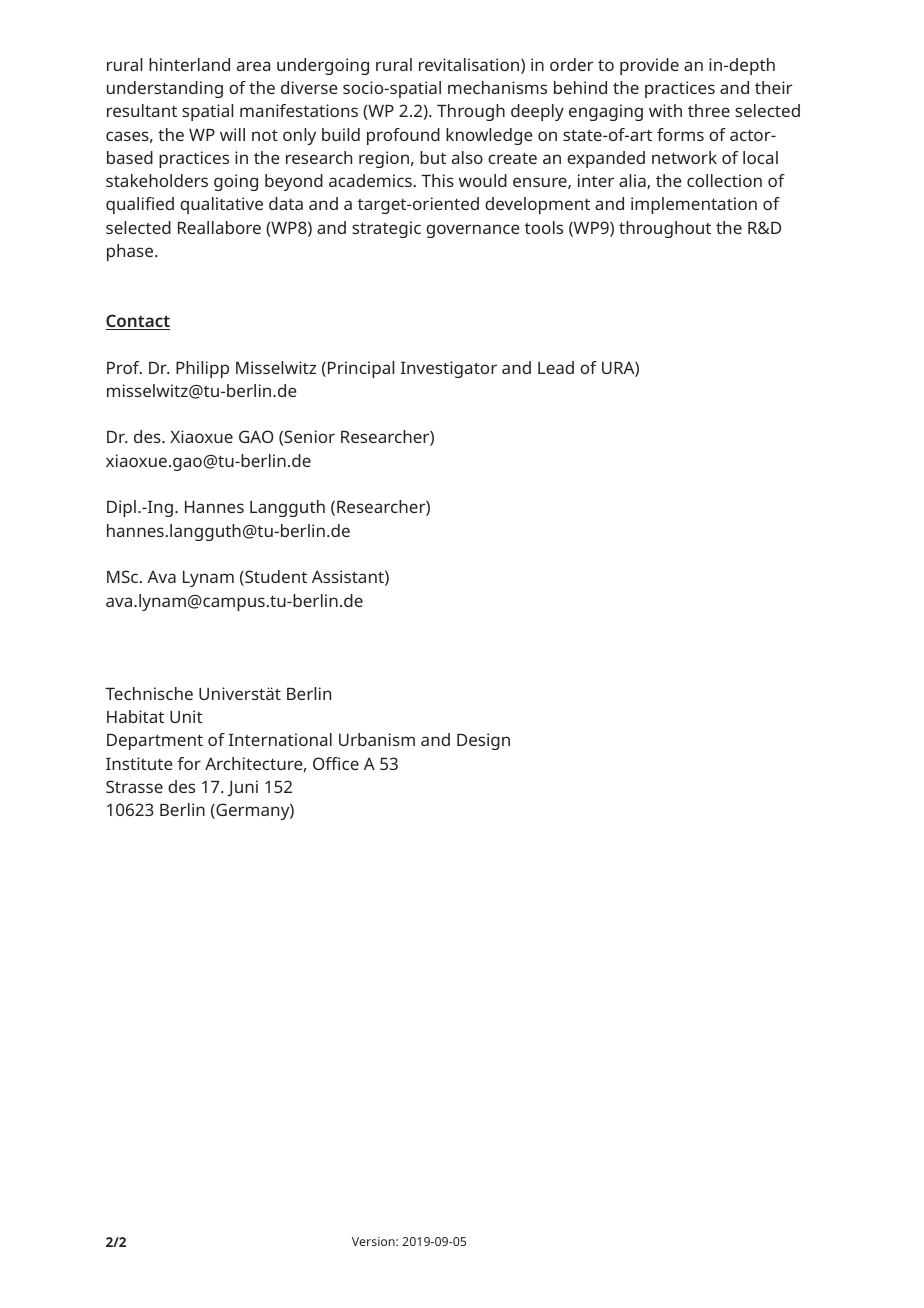 The height and width of the screenshot is (1308, 924). What do you see at coordinates (483, 741) in the screenshot?
I see `Design` at bounding box center [483, 741].
